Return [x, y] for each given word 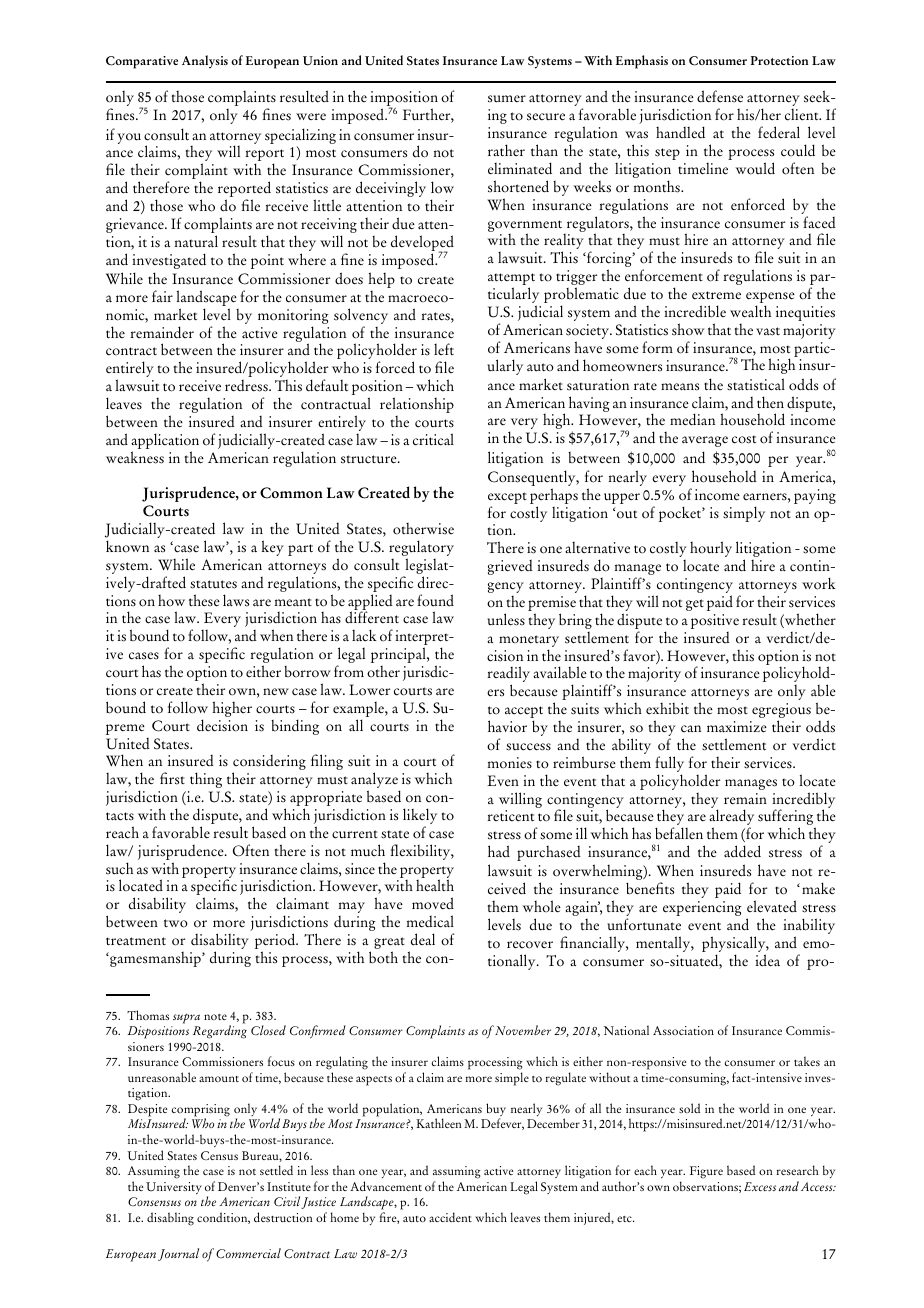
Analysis [205, 62]
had [499, 851]
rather [506, 150]
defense [720, 96]
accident [450, 1217]
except [507, 499]
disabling [170, 1219]
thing [206, 780]
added [742, 851]
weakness [135, 457]
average [705, 441]
